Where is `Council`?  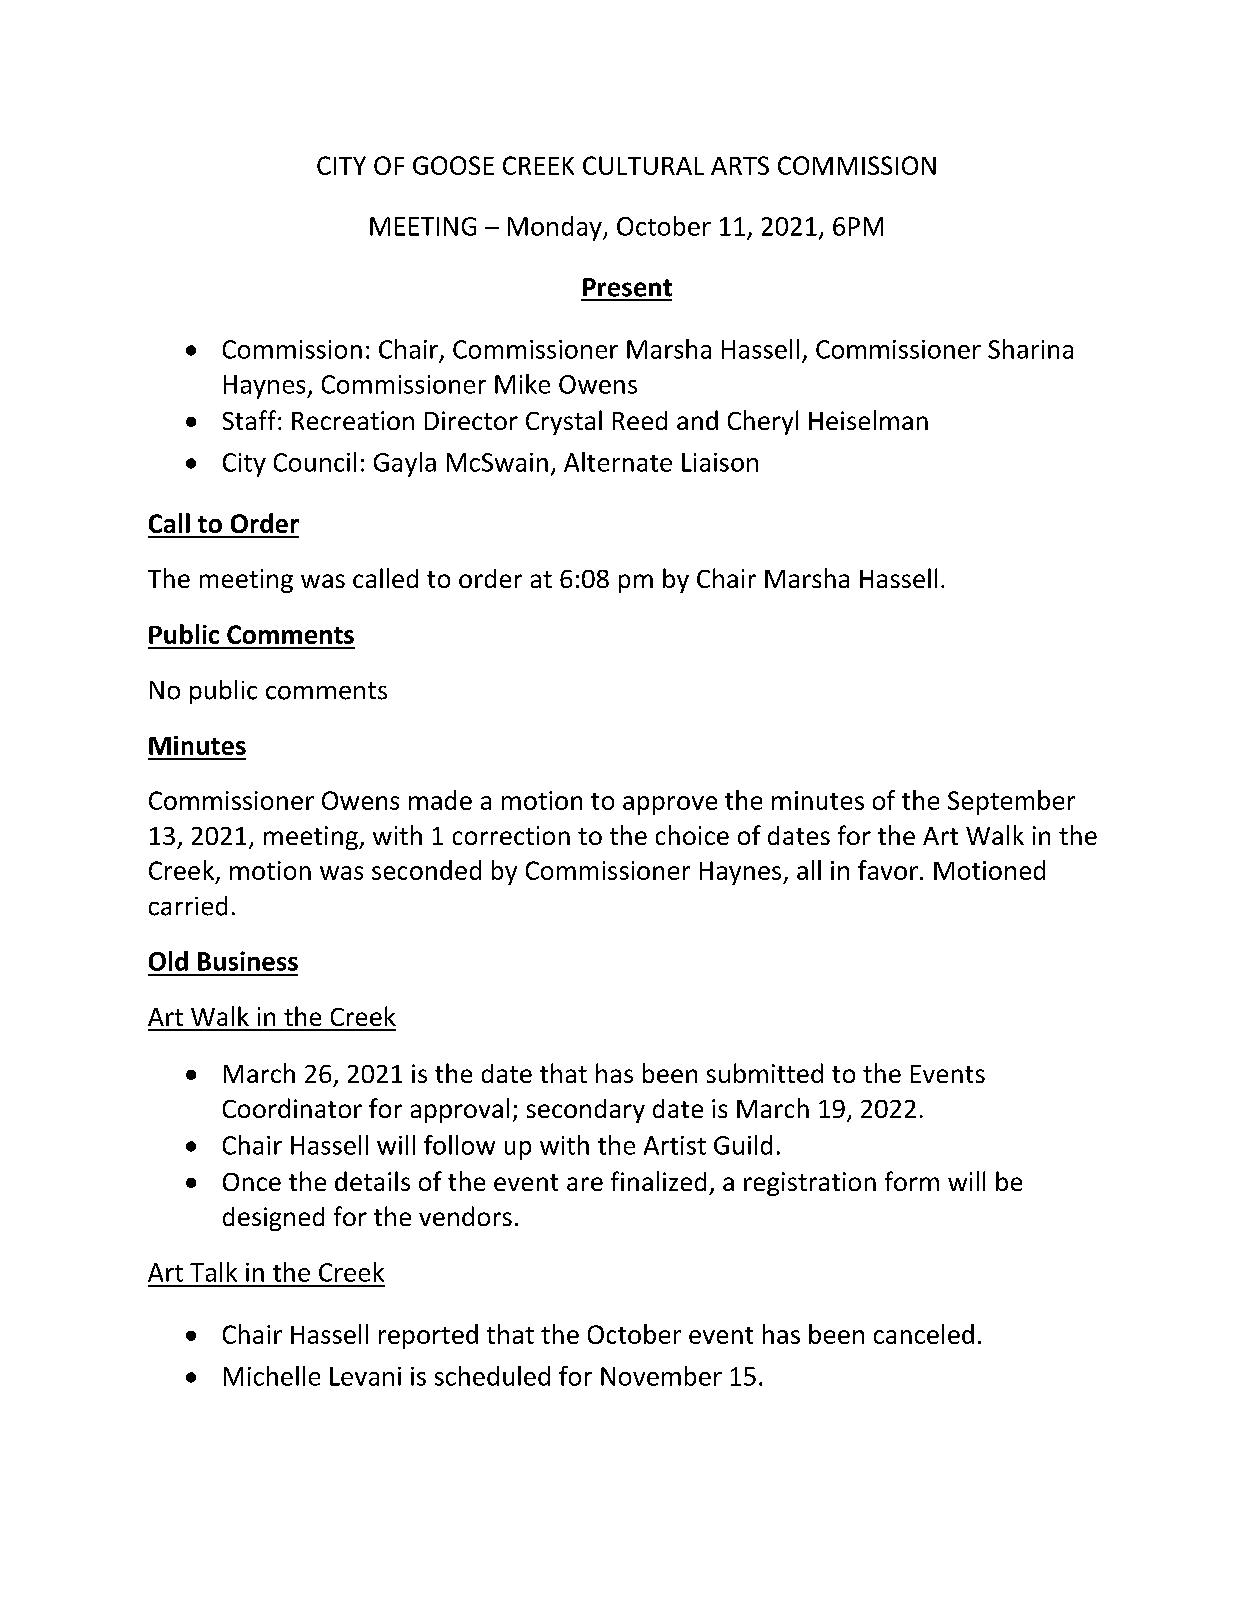
Council is located at coordinates (315, 462).
